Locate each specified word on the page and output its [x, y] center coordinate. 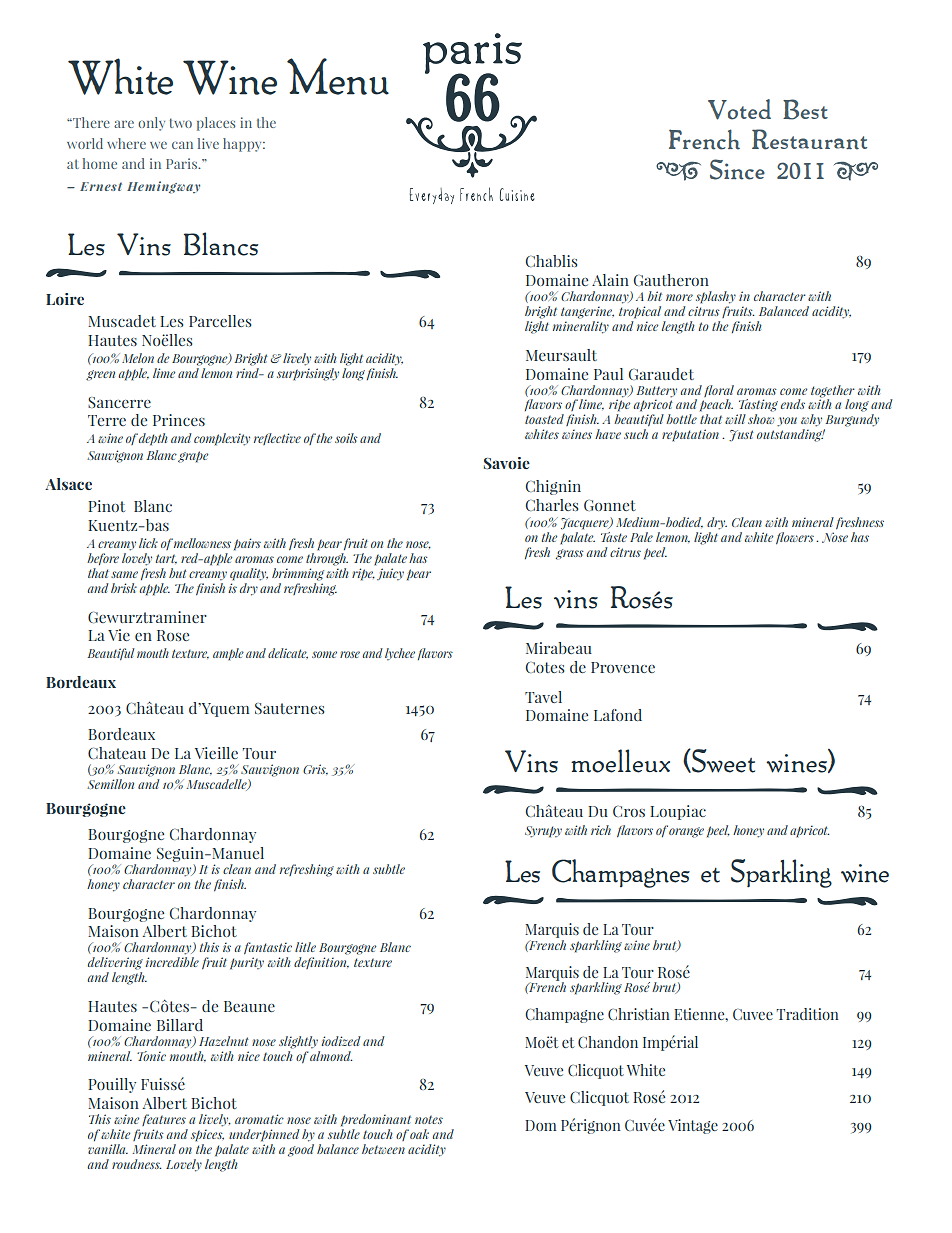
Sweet [722, 761]
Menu [338, 76]
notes [429, 1119]
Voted [739, 109]
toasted [544, 419]
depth [153, 439]
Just [741, 435]
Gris [315, 769]
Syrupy [543, 832]
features [164, 1120]
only [151, 124]
